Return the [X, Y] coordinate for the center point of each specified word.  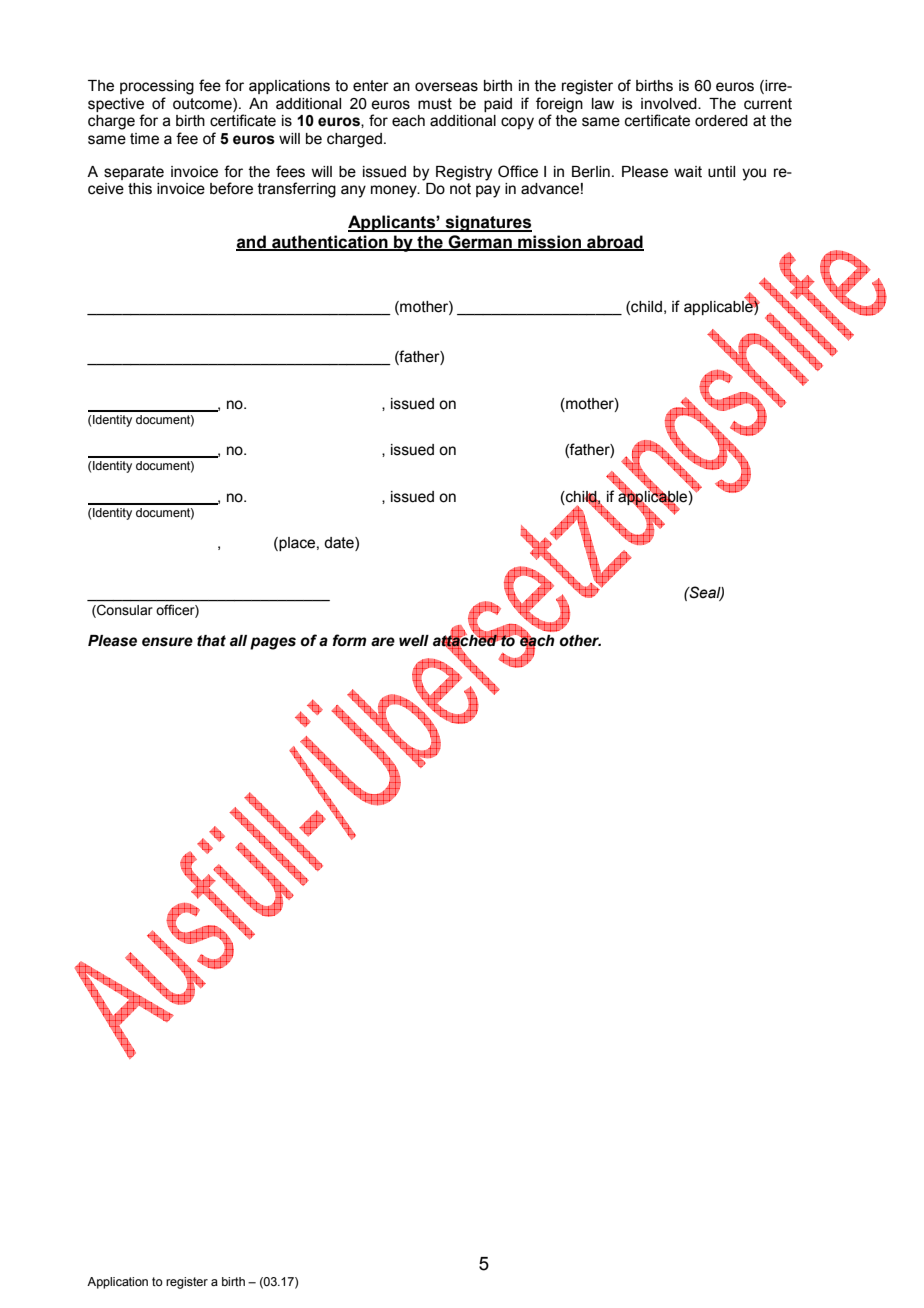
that [211, 641]
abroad [614, 242]
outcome [203, 104]
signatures [488, 223]
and [252, 242]
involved [670, 104]
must [435, 104]
